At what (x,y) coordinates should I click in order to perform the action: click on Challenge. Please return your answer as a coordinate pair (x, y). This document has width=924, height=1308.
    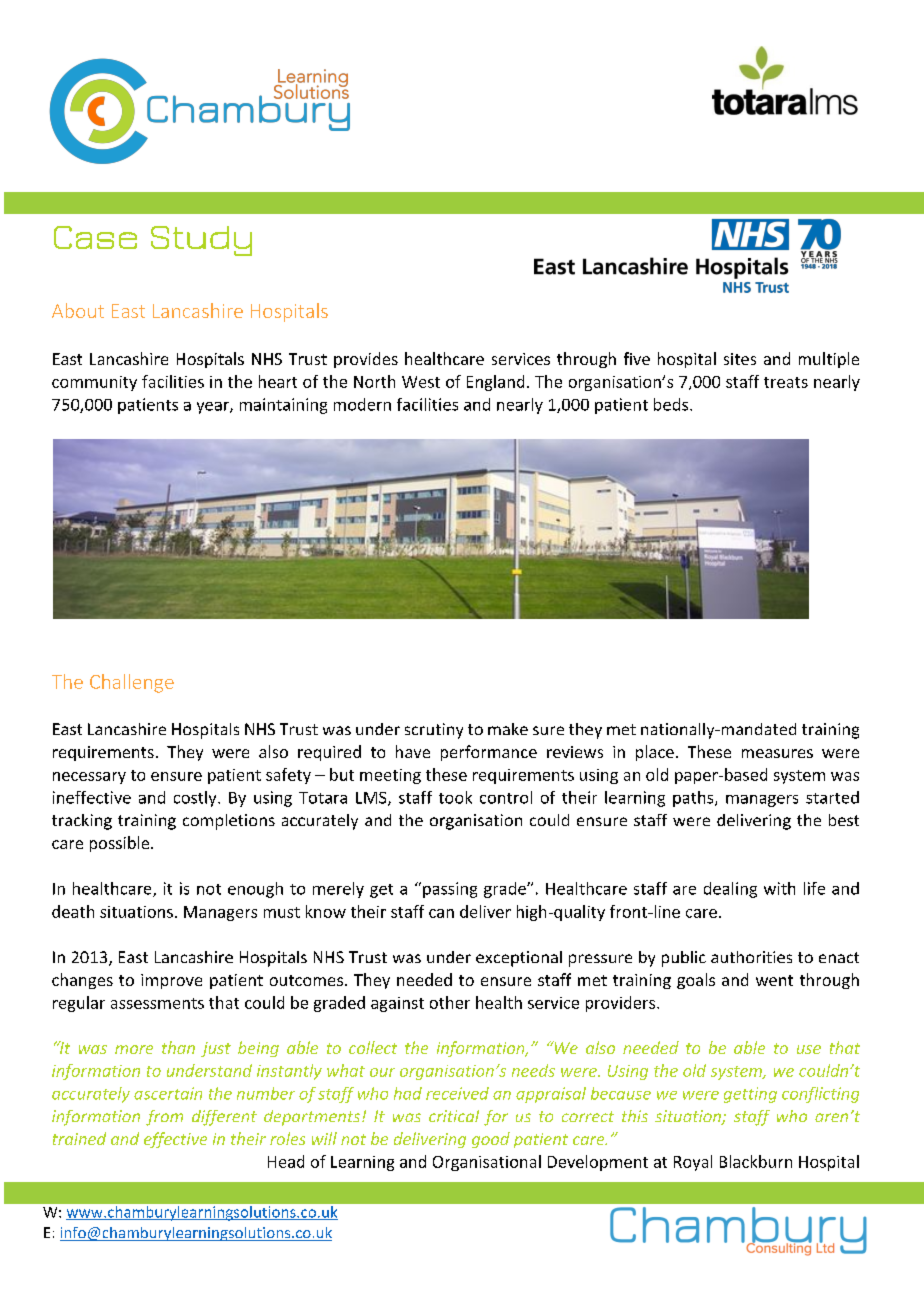
    Looking at the image, I should click on (132, 683).
